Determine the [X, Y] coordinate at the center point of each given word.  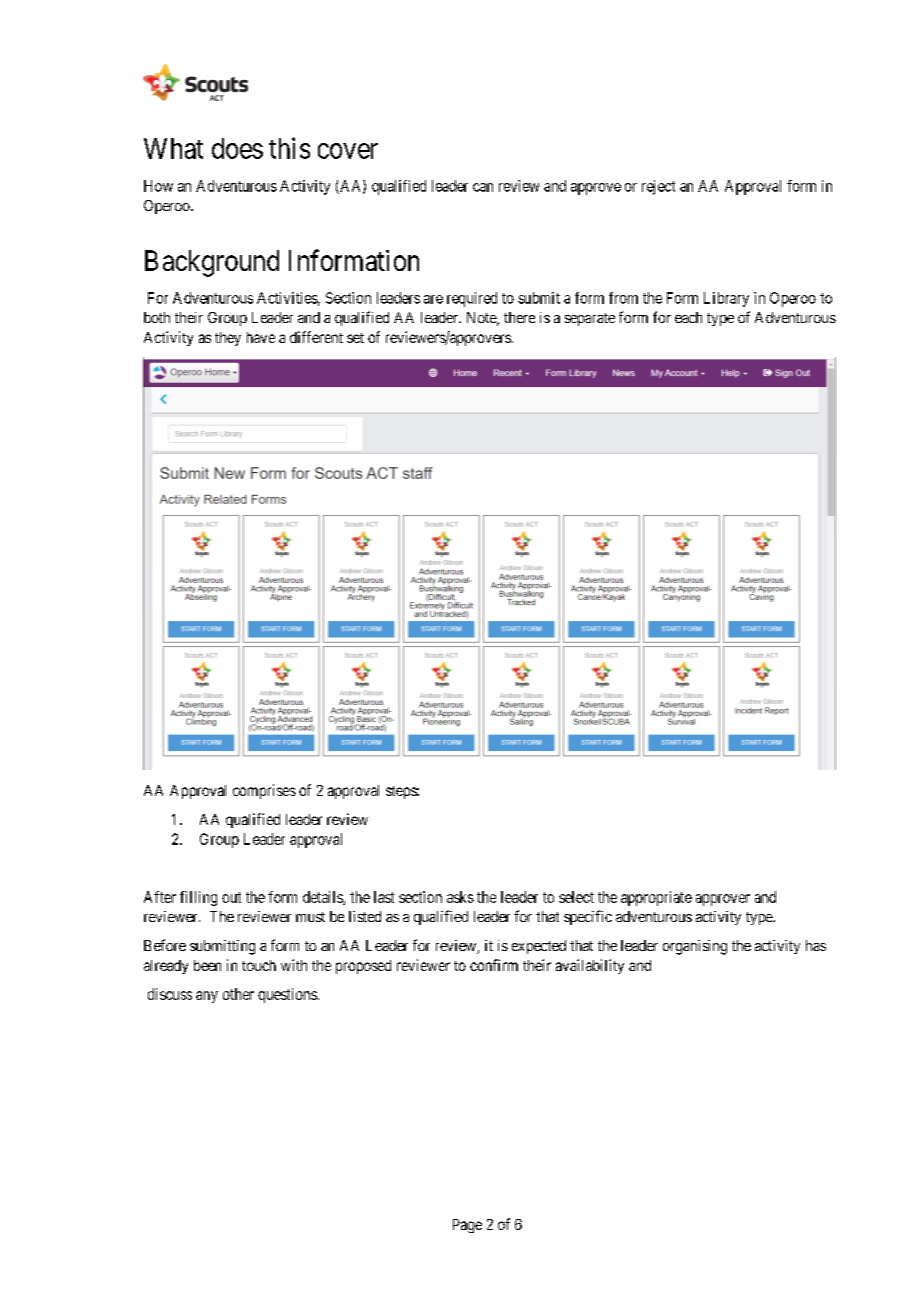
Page [467, 1226]
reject [658, 187]
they [228, 339]
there [519, 317]
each [688, 317]
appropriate [656, 898]
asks [460, 897]
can [483, 187]
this [289, 148]
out [231, 897]
